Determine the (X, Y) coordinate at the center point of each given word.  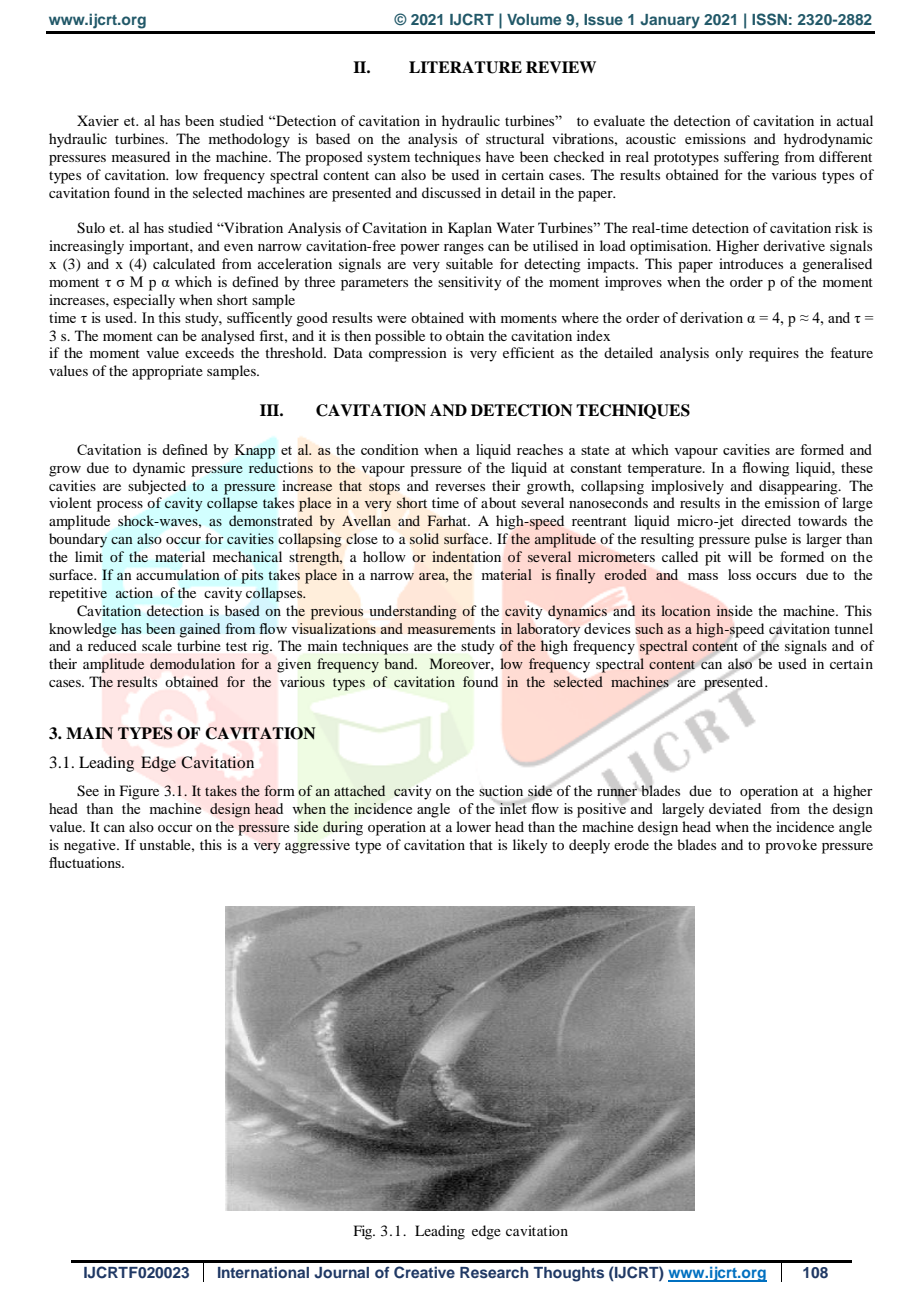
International (263, 1272)
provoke (791, 846)
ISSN (769, 19)
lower (473, 826)
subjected (157, 487)
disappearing (799, 487)
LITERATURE (465, 67)
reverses (460, 487)
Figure (139, 792)
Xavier (98, 120)
